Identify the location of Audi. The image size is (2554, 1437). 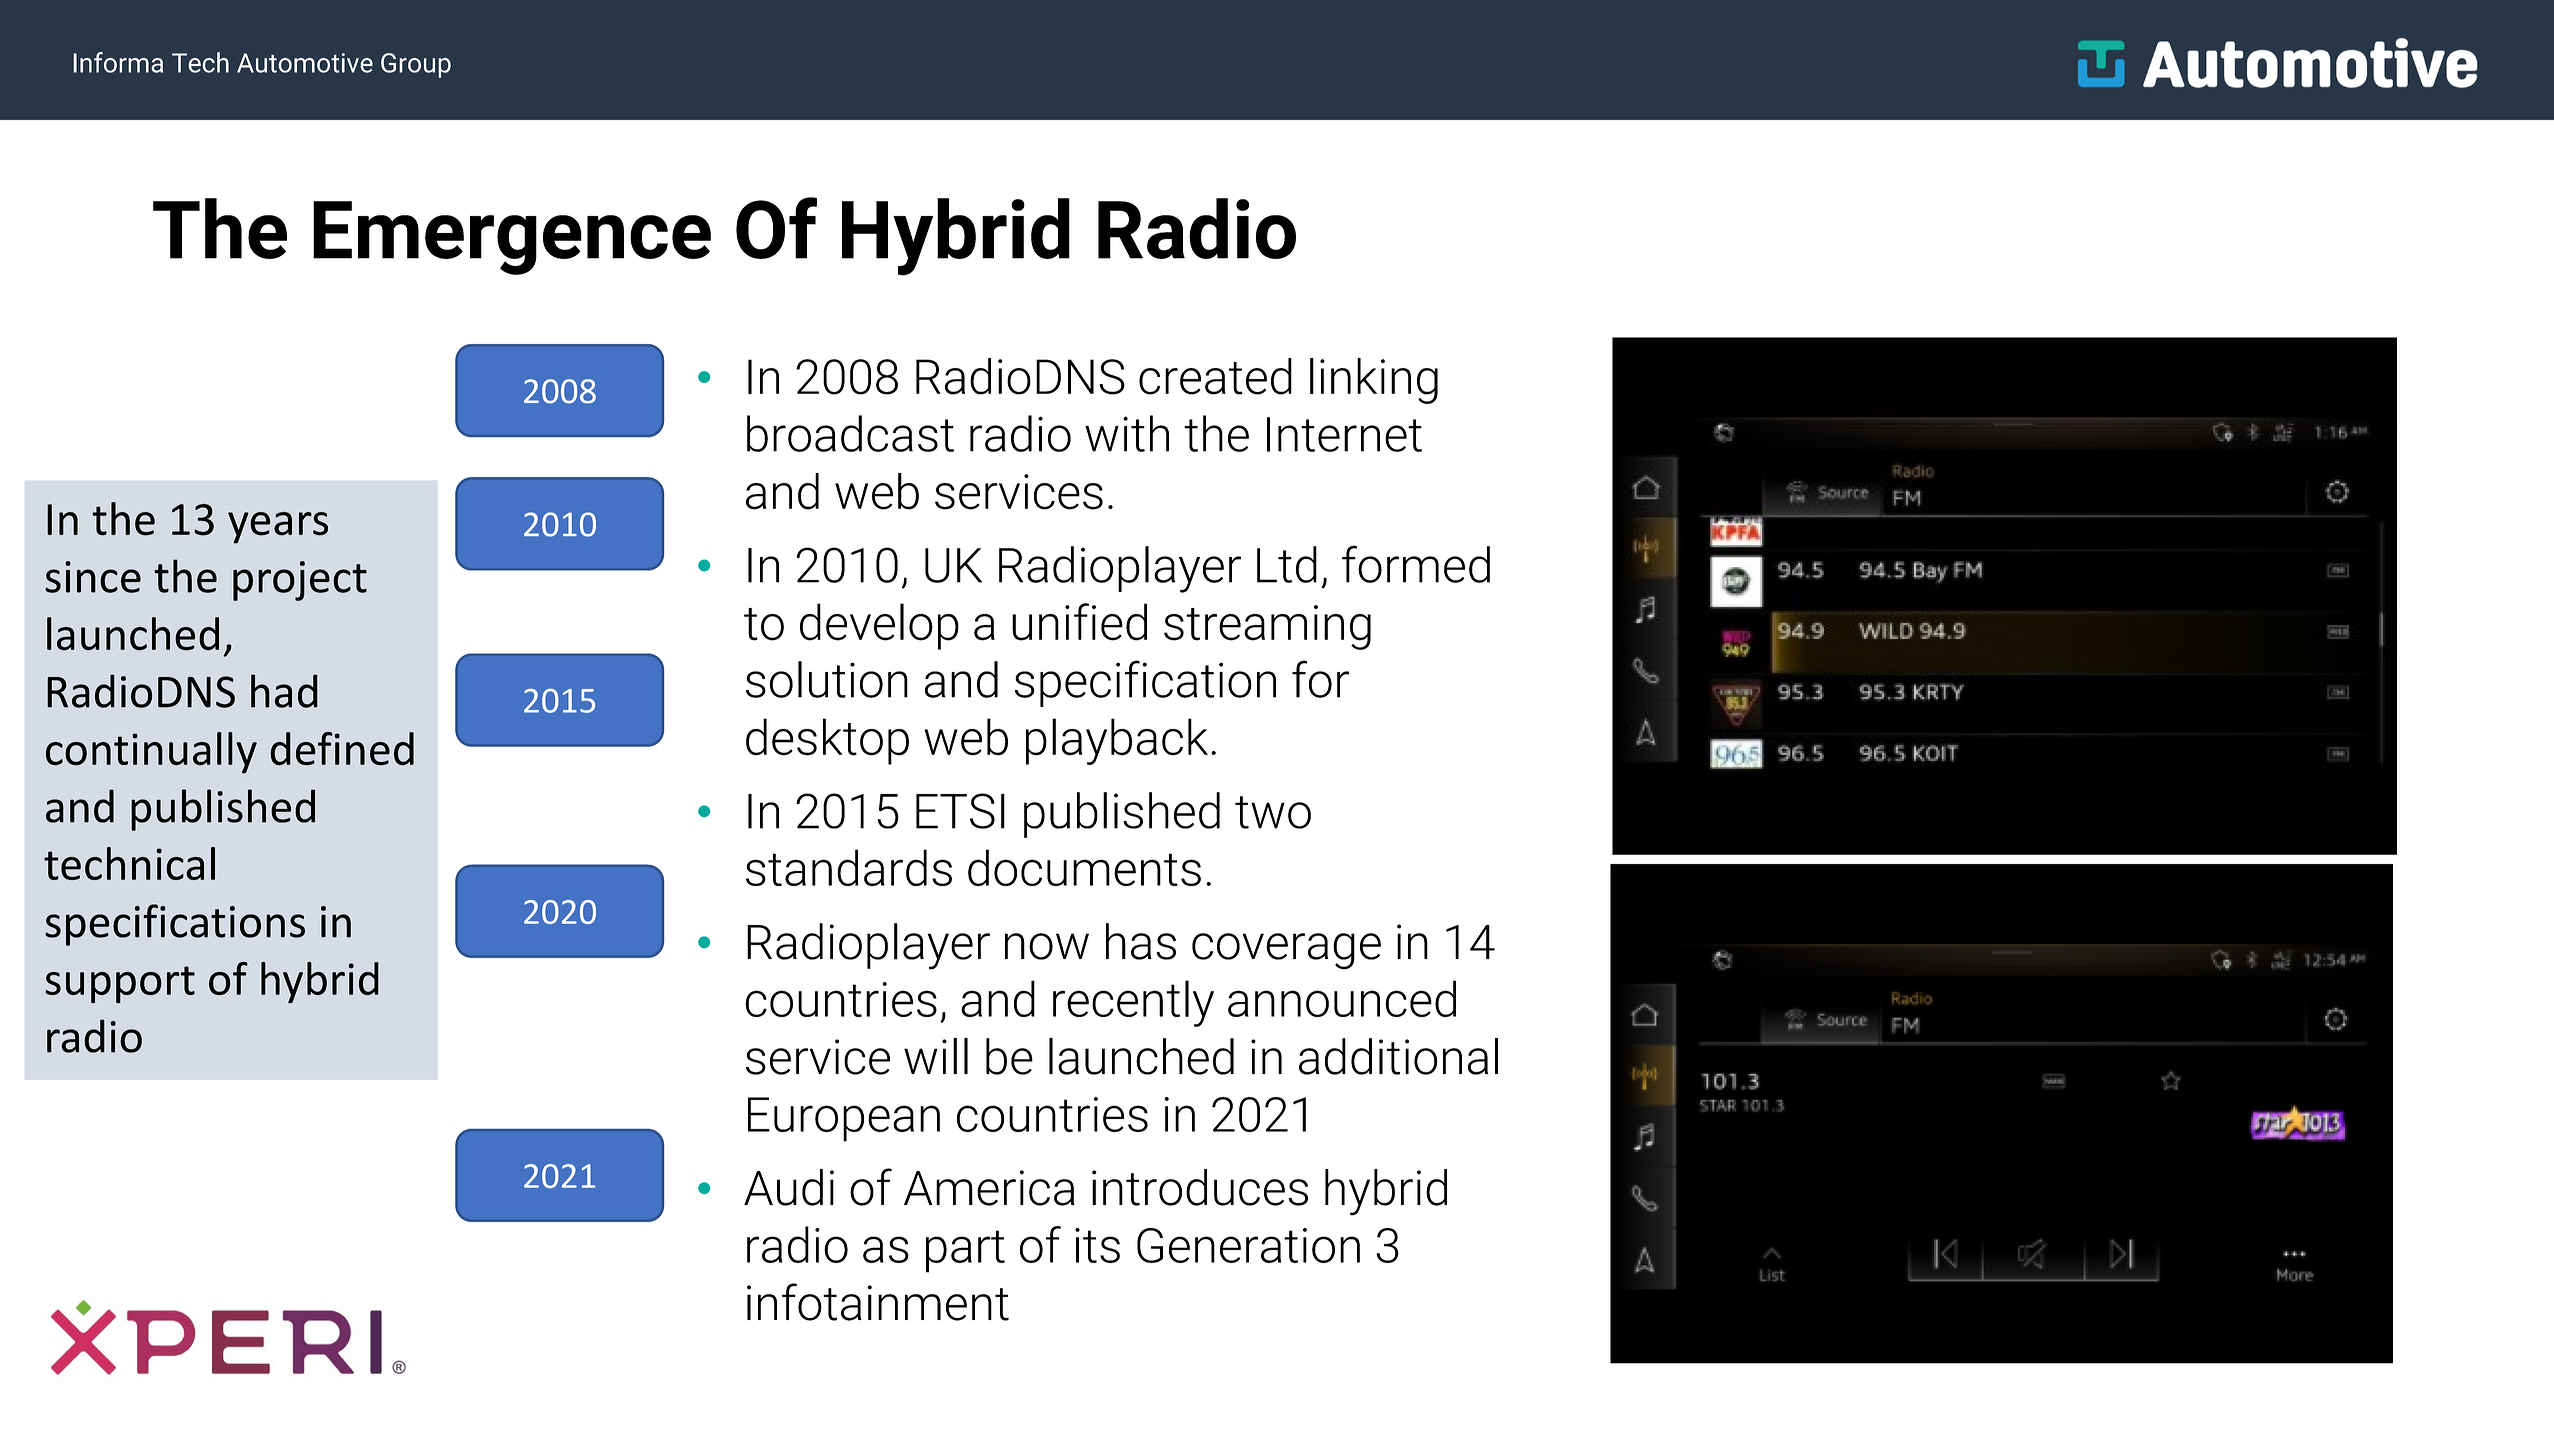
(789, 1187).
